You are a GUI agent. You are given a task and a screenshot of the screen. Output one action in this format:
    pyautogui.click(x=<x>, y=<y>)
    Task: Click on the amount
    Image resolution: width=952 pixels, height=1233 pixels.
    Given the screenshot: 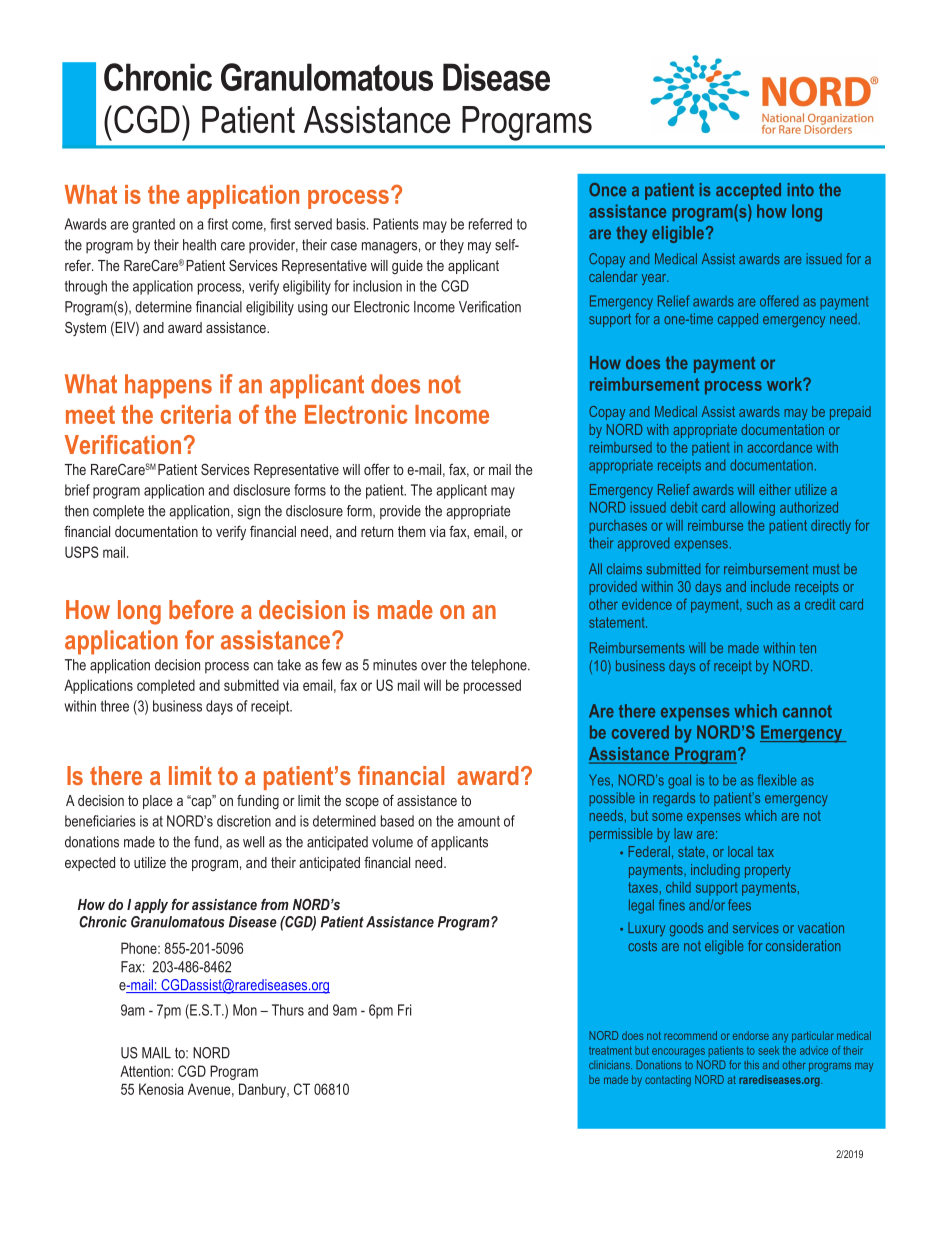 What is the action you would take?
    pyautogui.click(x=479, y=821)
